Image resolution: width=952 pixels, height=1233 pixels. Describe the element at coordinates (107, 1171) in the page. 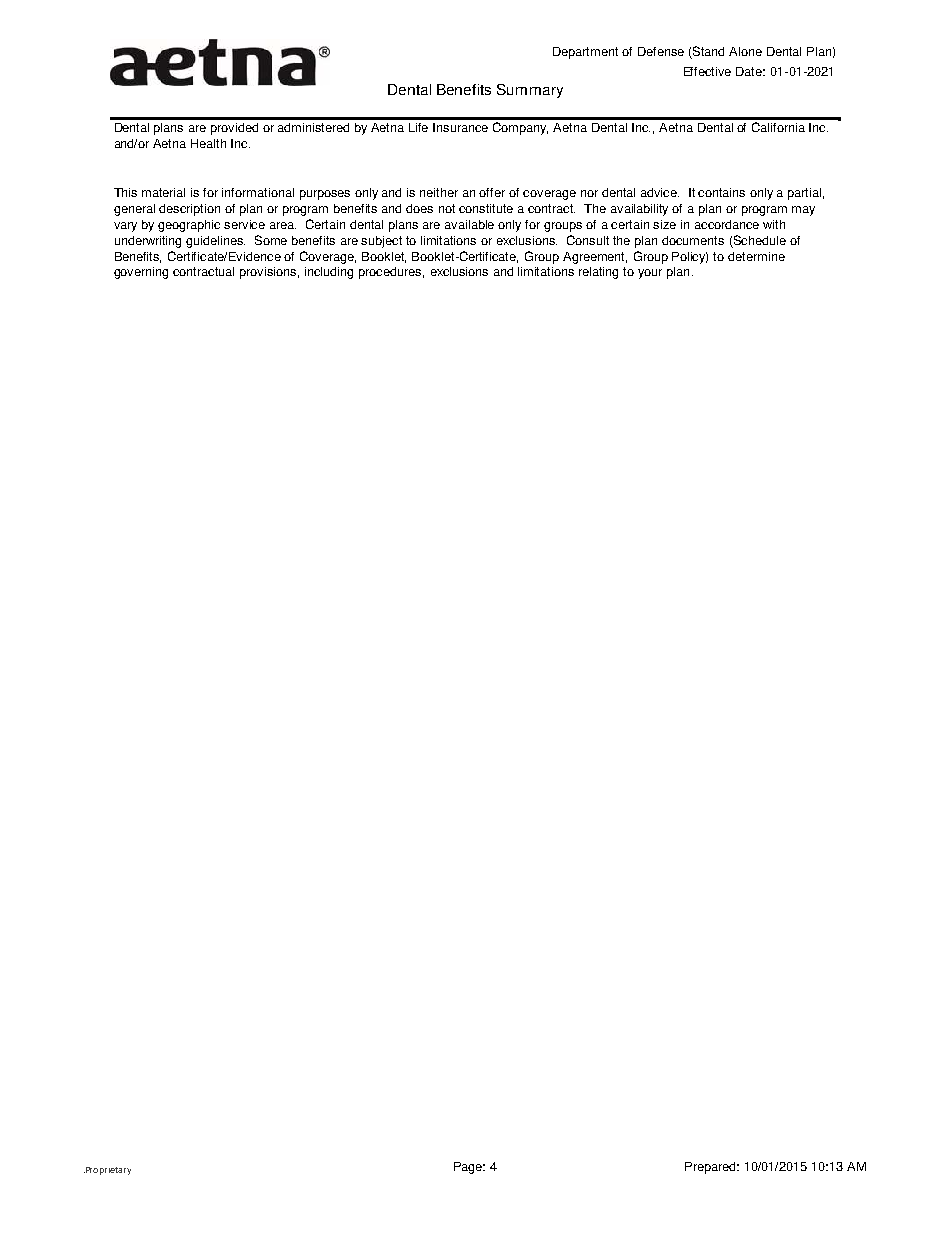

I see `Proprietary` at that location.
